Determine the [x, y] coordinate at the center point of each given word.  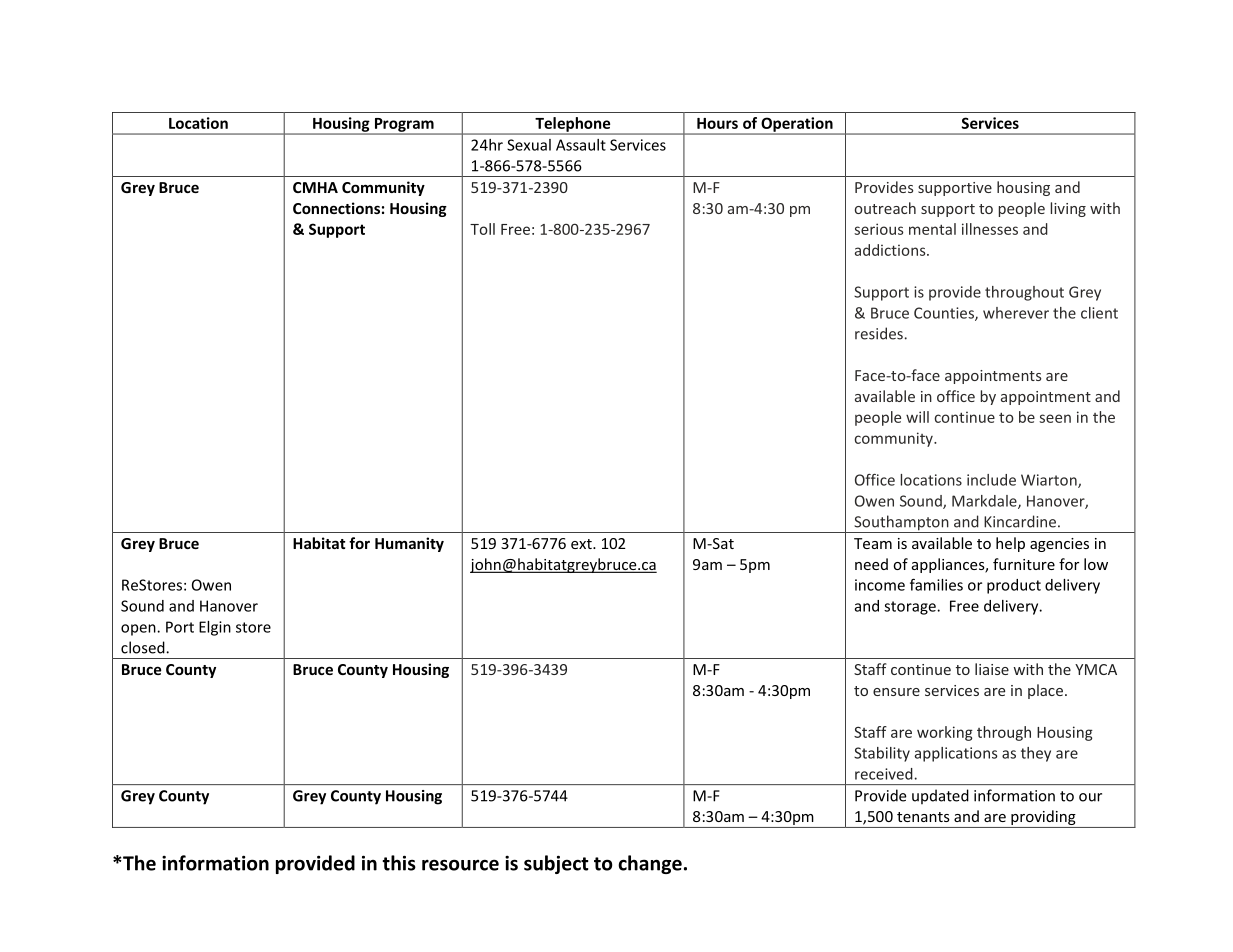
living [1068, 209]
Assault [581, 145]
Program [404, 126]
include [991, 480]
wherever [1016, 313]
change [650, 864]
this [399, 863]
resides [879, 333]
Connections [336, 208]
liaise [992, 669]
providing [1043, 819]
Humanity [409, 544]
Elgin [215, 628]
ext [582, 544]
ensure [896, 692]
